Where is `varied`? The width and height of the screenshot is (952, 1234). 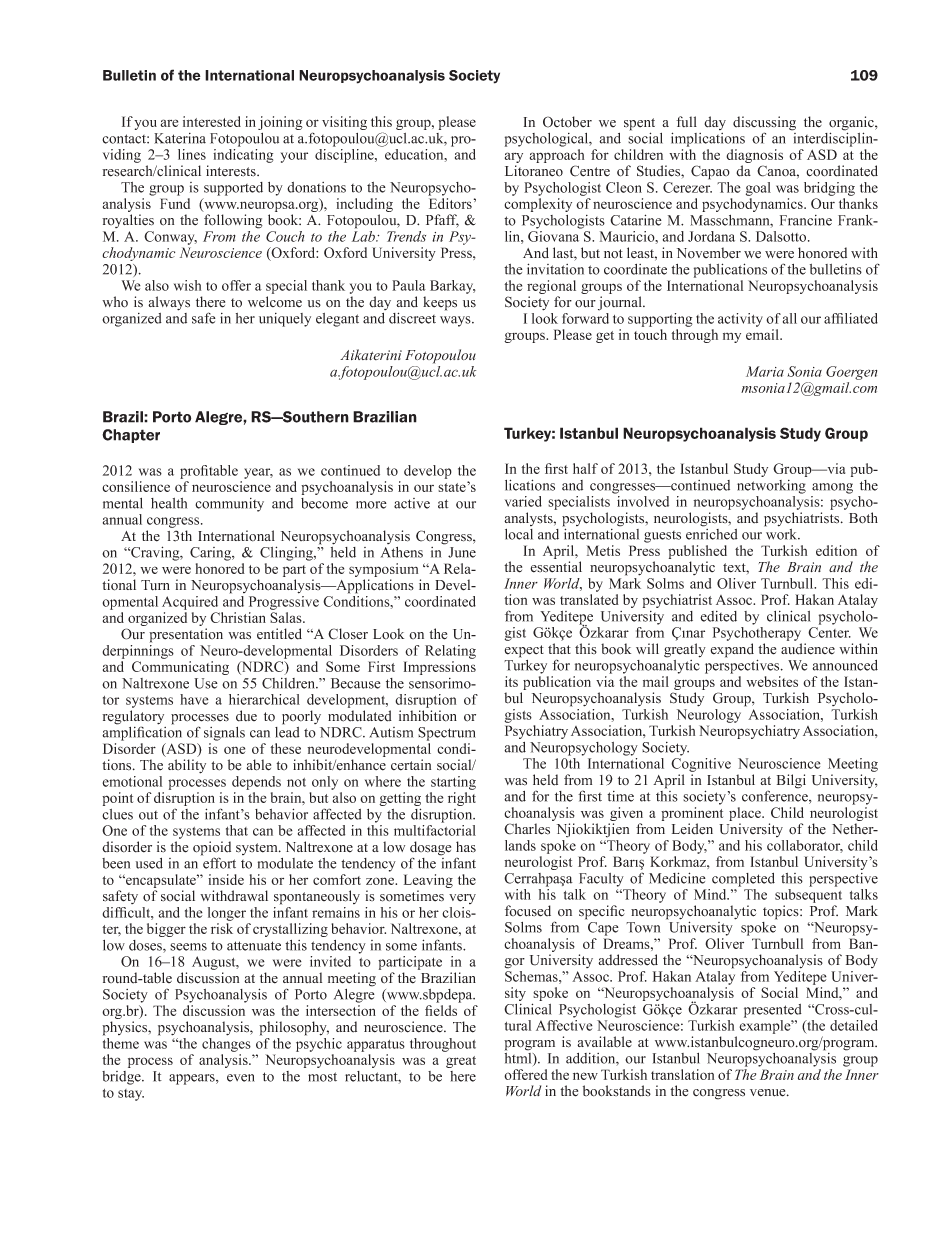
varied is located at coordinates (523, 501).
